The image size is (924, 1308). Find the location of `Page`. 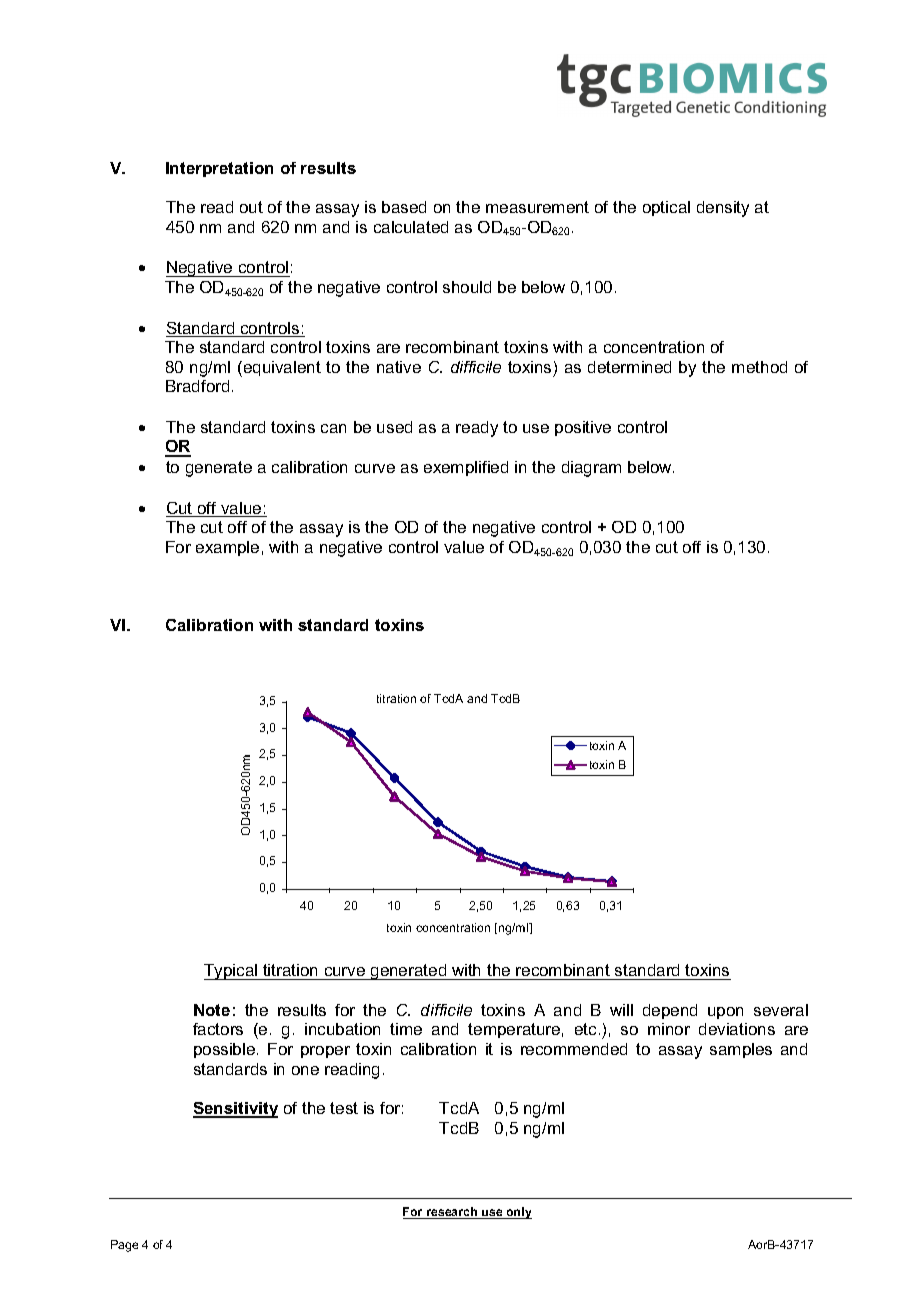

Page is located at coordinates (124, 1246).
